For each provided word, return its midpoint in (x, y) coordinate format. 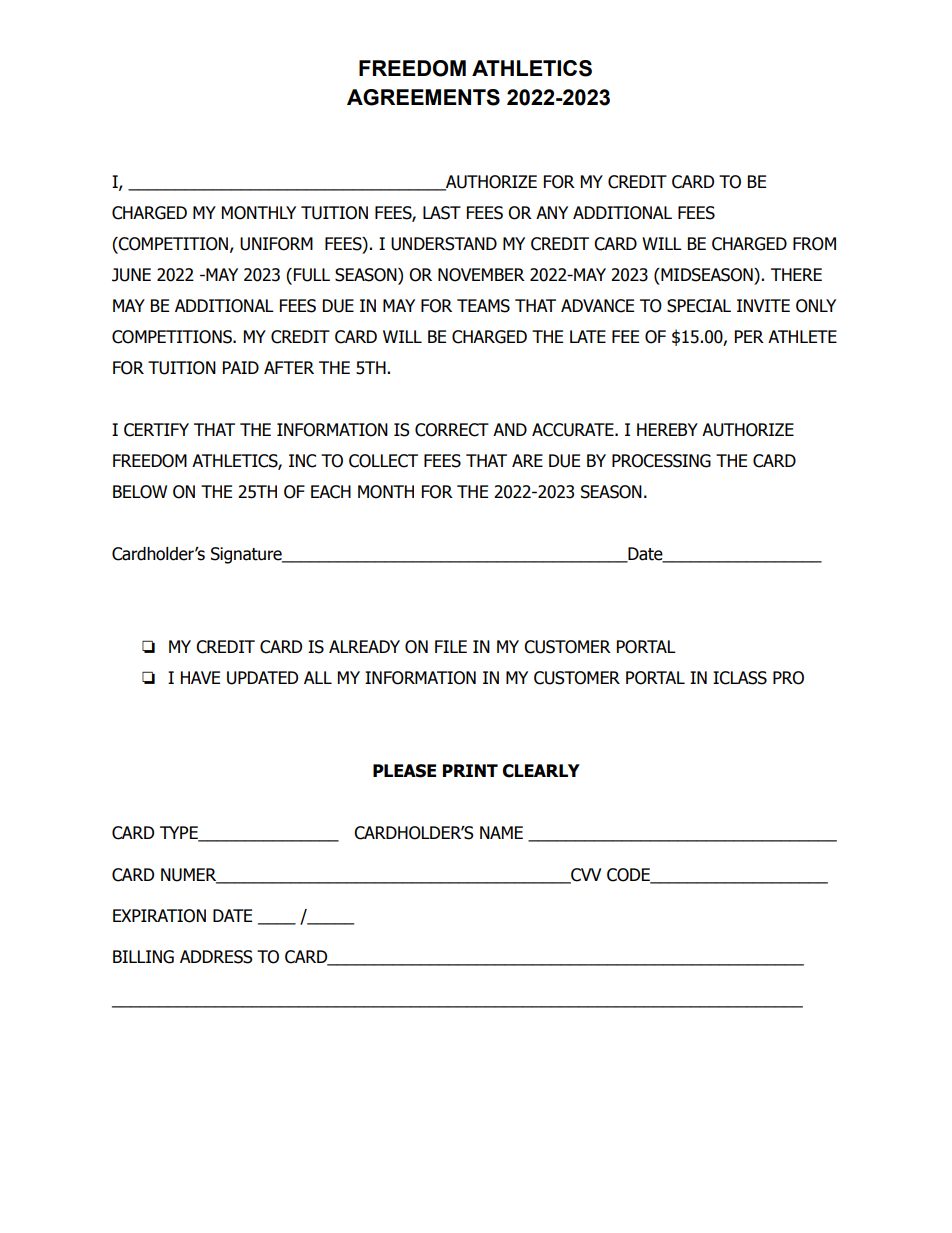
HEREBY (667, 429)
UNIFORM (276, 244)
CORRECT (452, 430)
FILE (451, 646)
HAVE (200, 677)
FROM (814, 244)
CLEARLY (541, 771)
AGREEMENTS (423, 97)
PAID (241, 367)
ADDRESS (216, 957)
